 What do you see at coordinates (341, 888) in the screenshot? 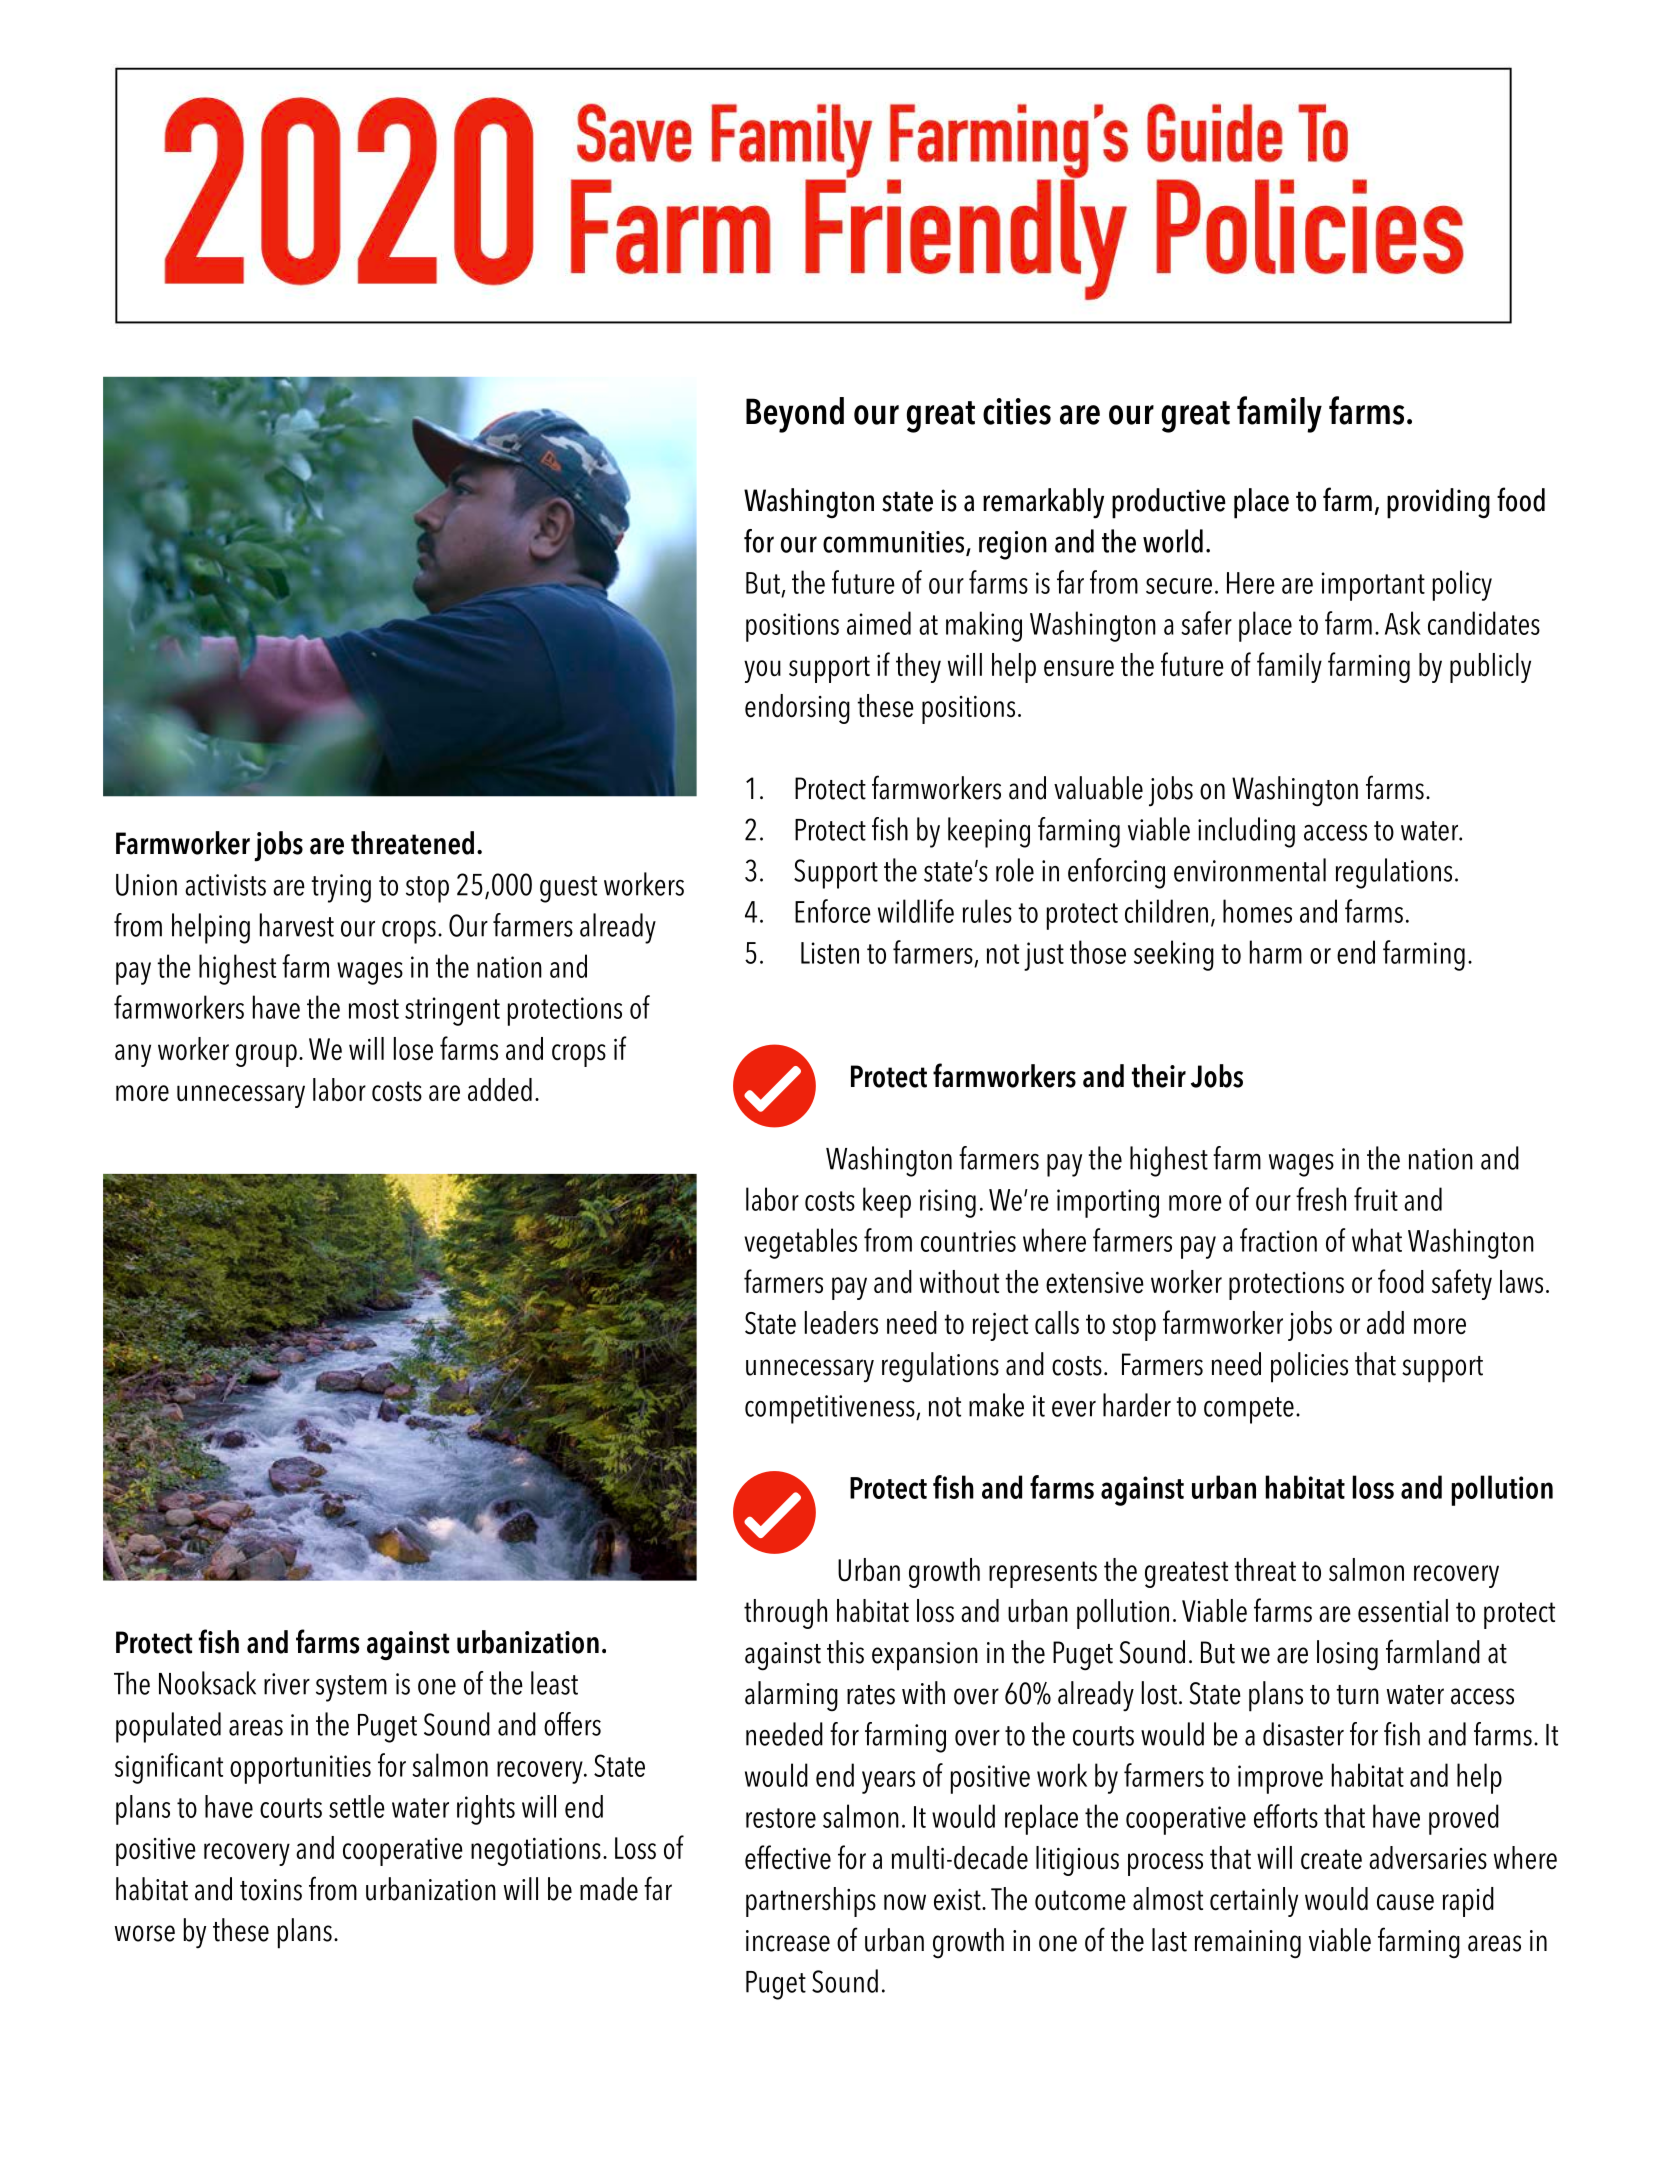
I see `trying` at bounding box center [341, 888].
